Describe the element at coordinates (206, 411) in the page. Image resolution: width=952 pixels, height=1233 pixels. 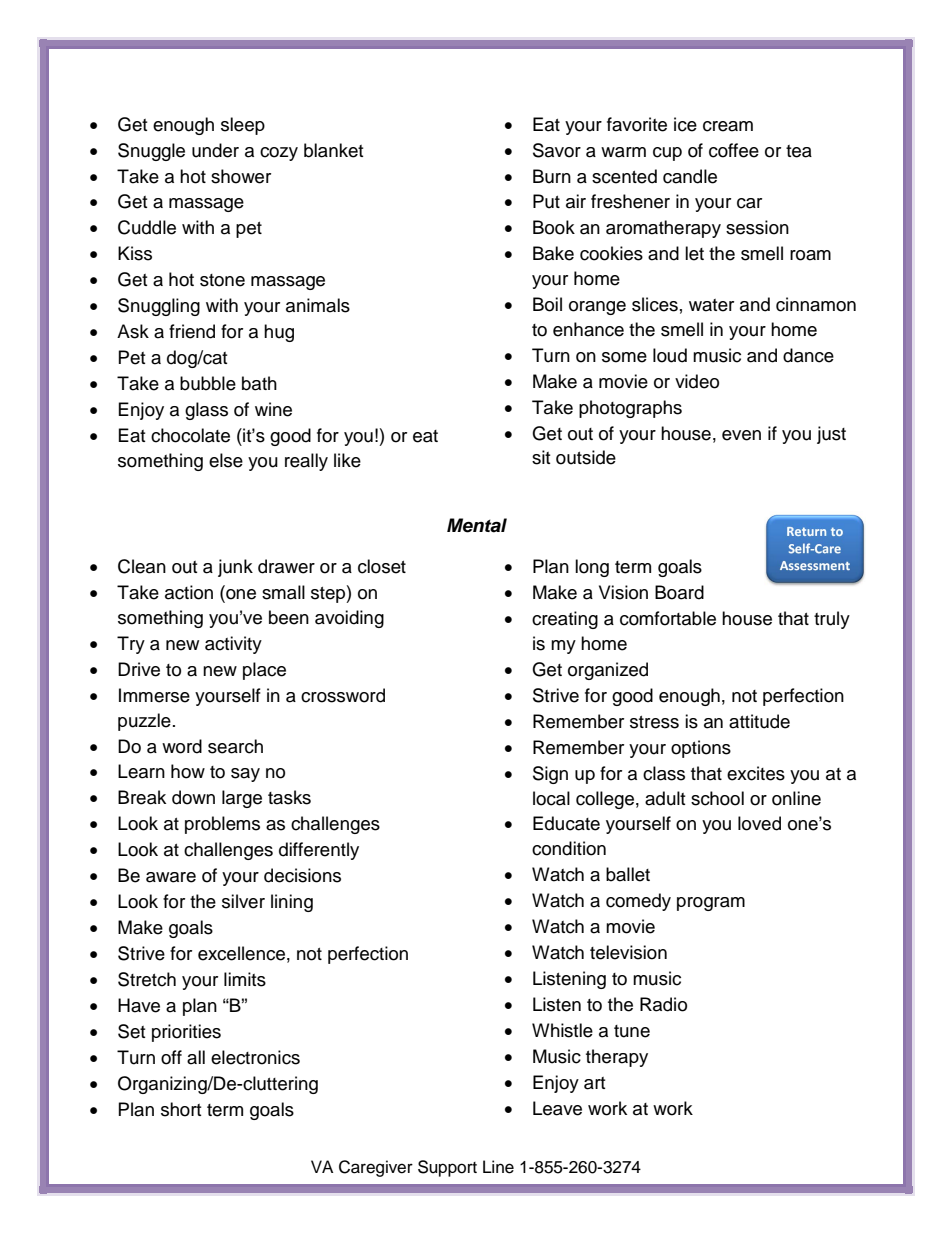
I see `glass` at that location.
